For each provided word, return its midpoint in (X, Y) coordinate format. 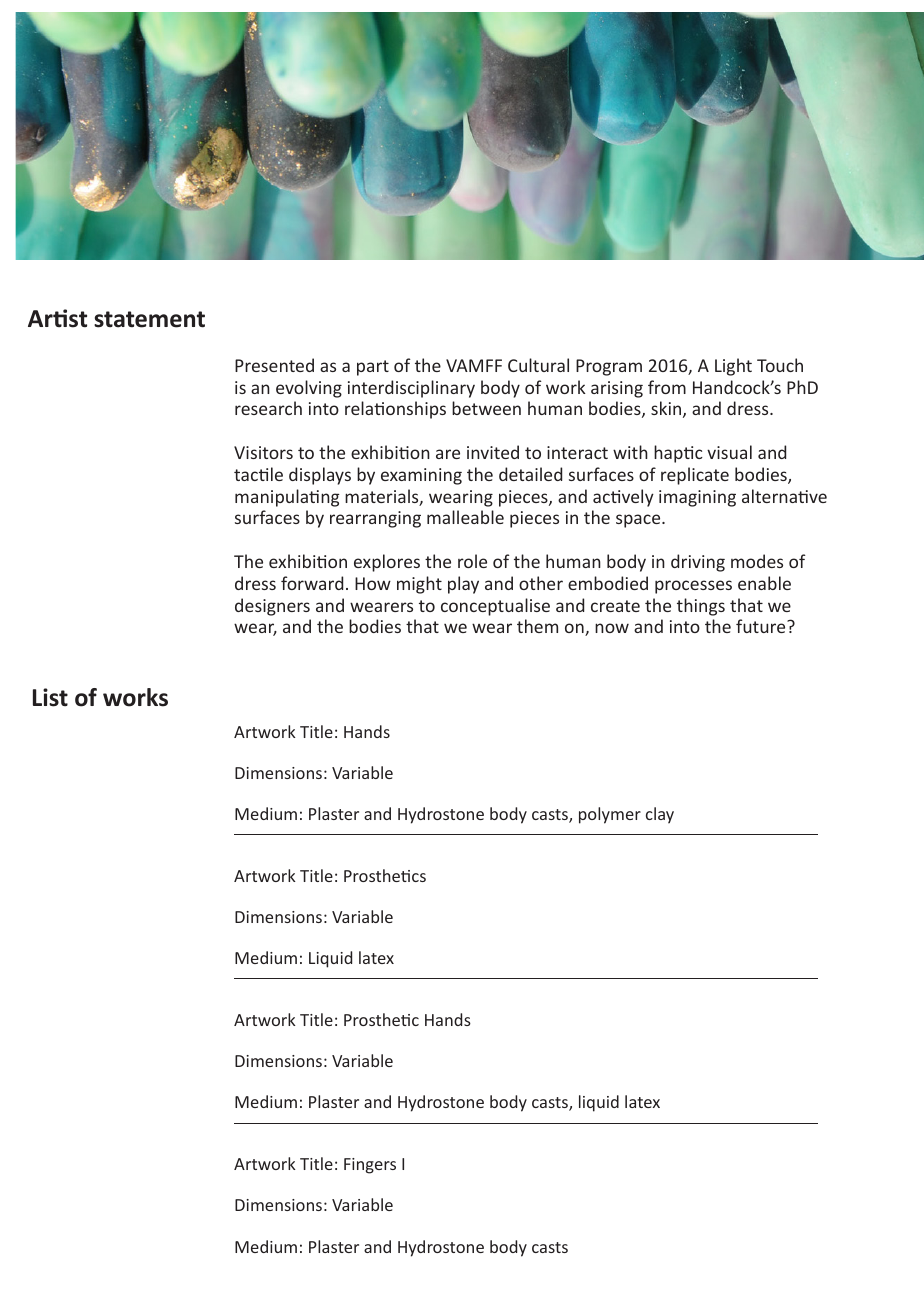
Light (733, 367)
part (373, 368)
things (701, 607)
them (537, 626)
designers (272, 607)
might (419, 585)
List (50, 697)
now (612, 628)
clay (660, 815)
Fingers (370, 1166)
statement (149, 319)
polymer (610, 815)
